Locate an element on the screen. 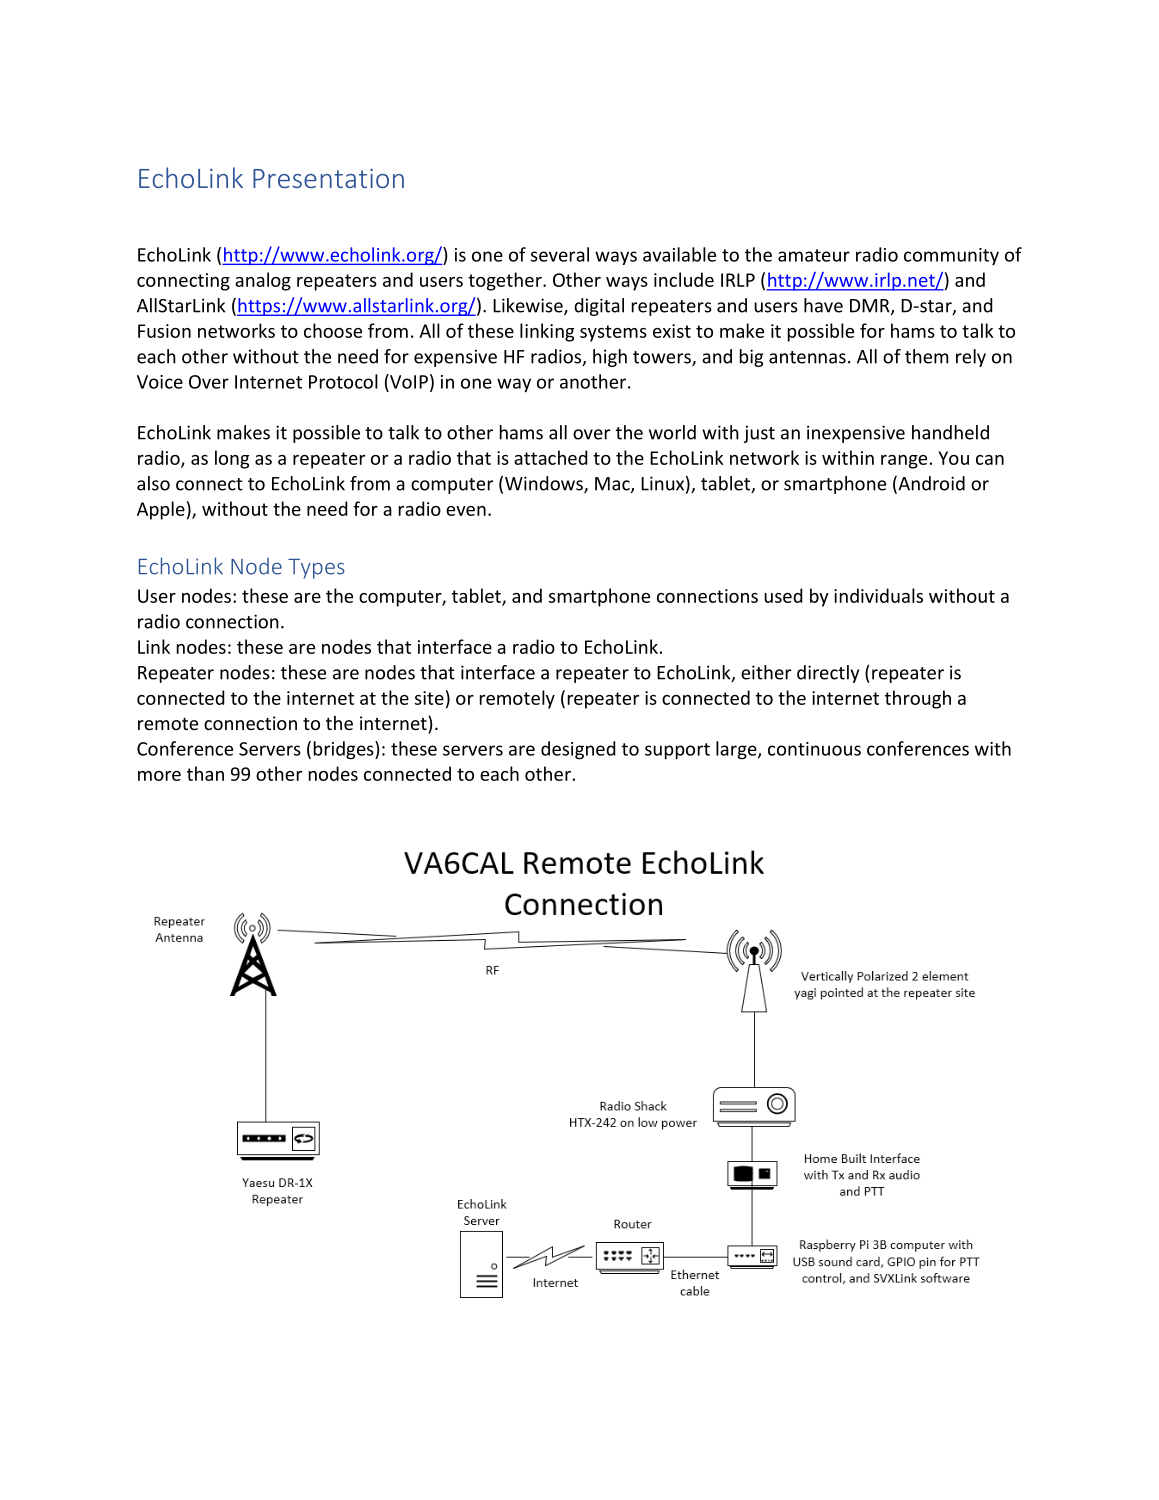 The height and width of the screenshot is (1500, 1159). Presentation is located at coordinates (328, 178).
